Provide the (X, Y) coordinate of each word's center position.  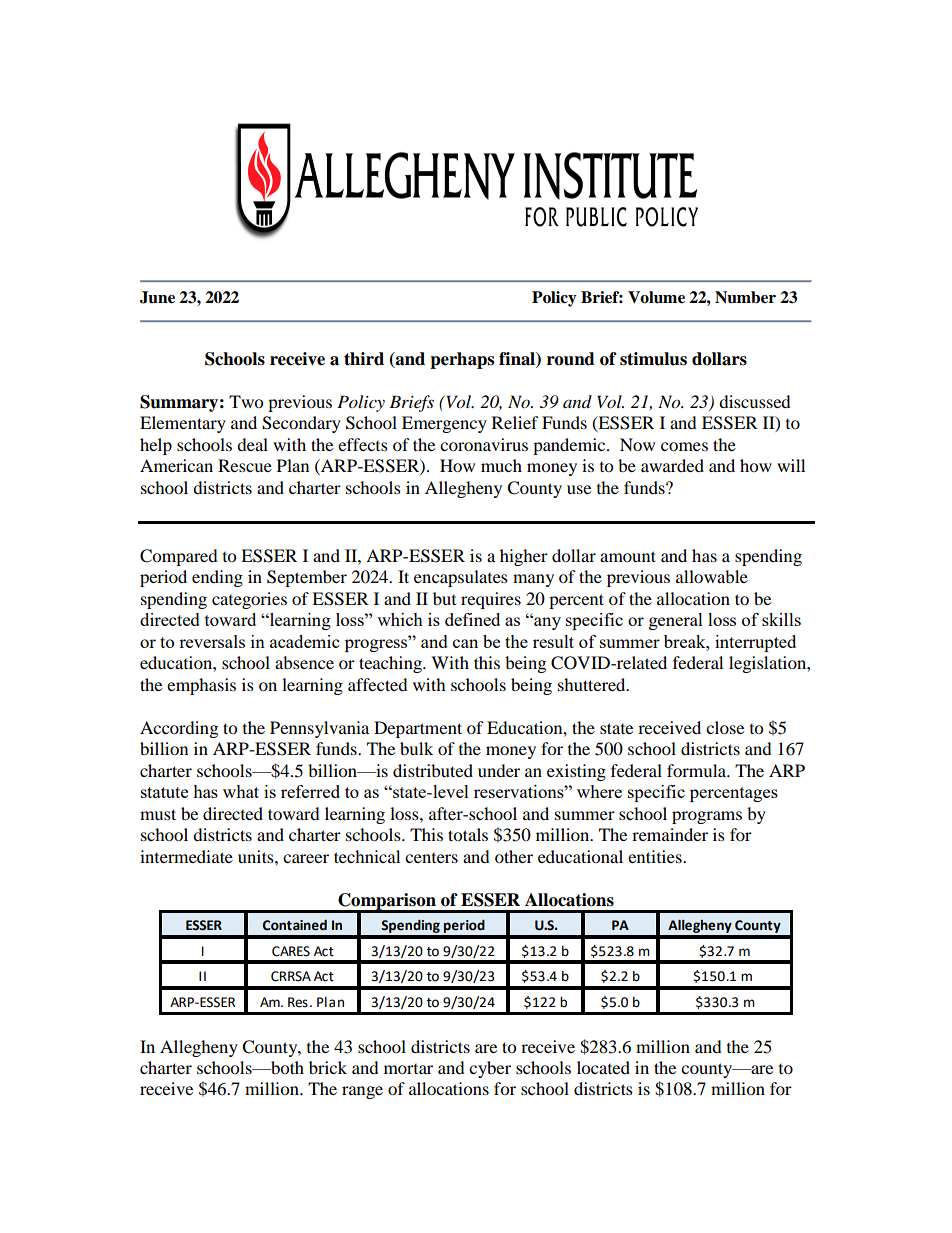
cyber (490, 1069)
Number (745, 297)
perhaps (462, 360)
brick (328, 1067)
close (725, 727)
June (157, 297)
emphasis (201, 686)
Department (418, 729)
